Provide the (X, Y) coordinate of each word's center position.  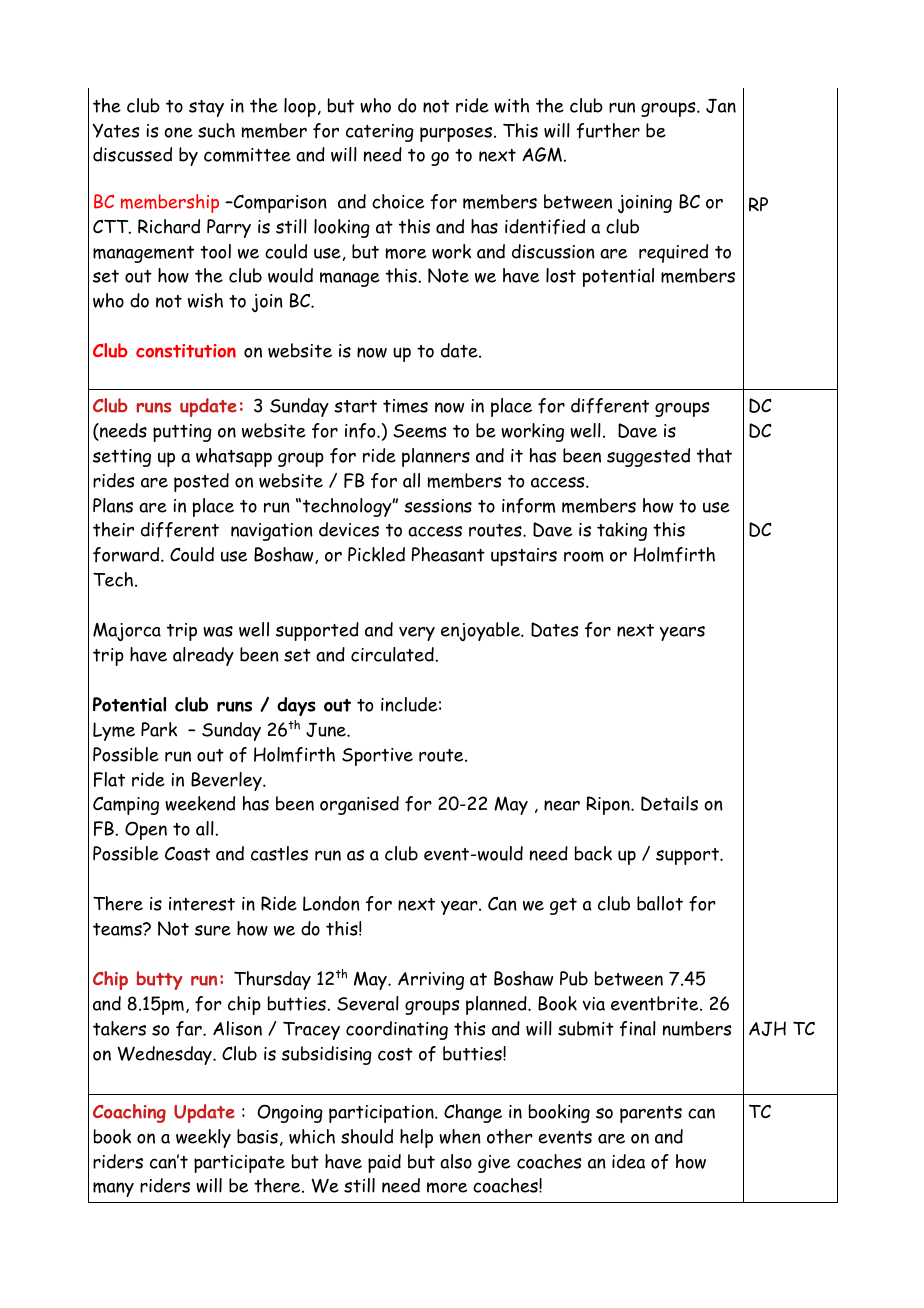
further (608, 131)
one (178, 132)
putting (182, 433)
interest (202, 904)
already (203, 656)
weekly (203, 1138)
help (416, 1138)
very (417, 634)
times (405, 406)
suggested (648, 457)
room (584, 556)
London (331, 903)
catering (380, 133)
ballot (660, 903)
